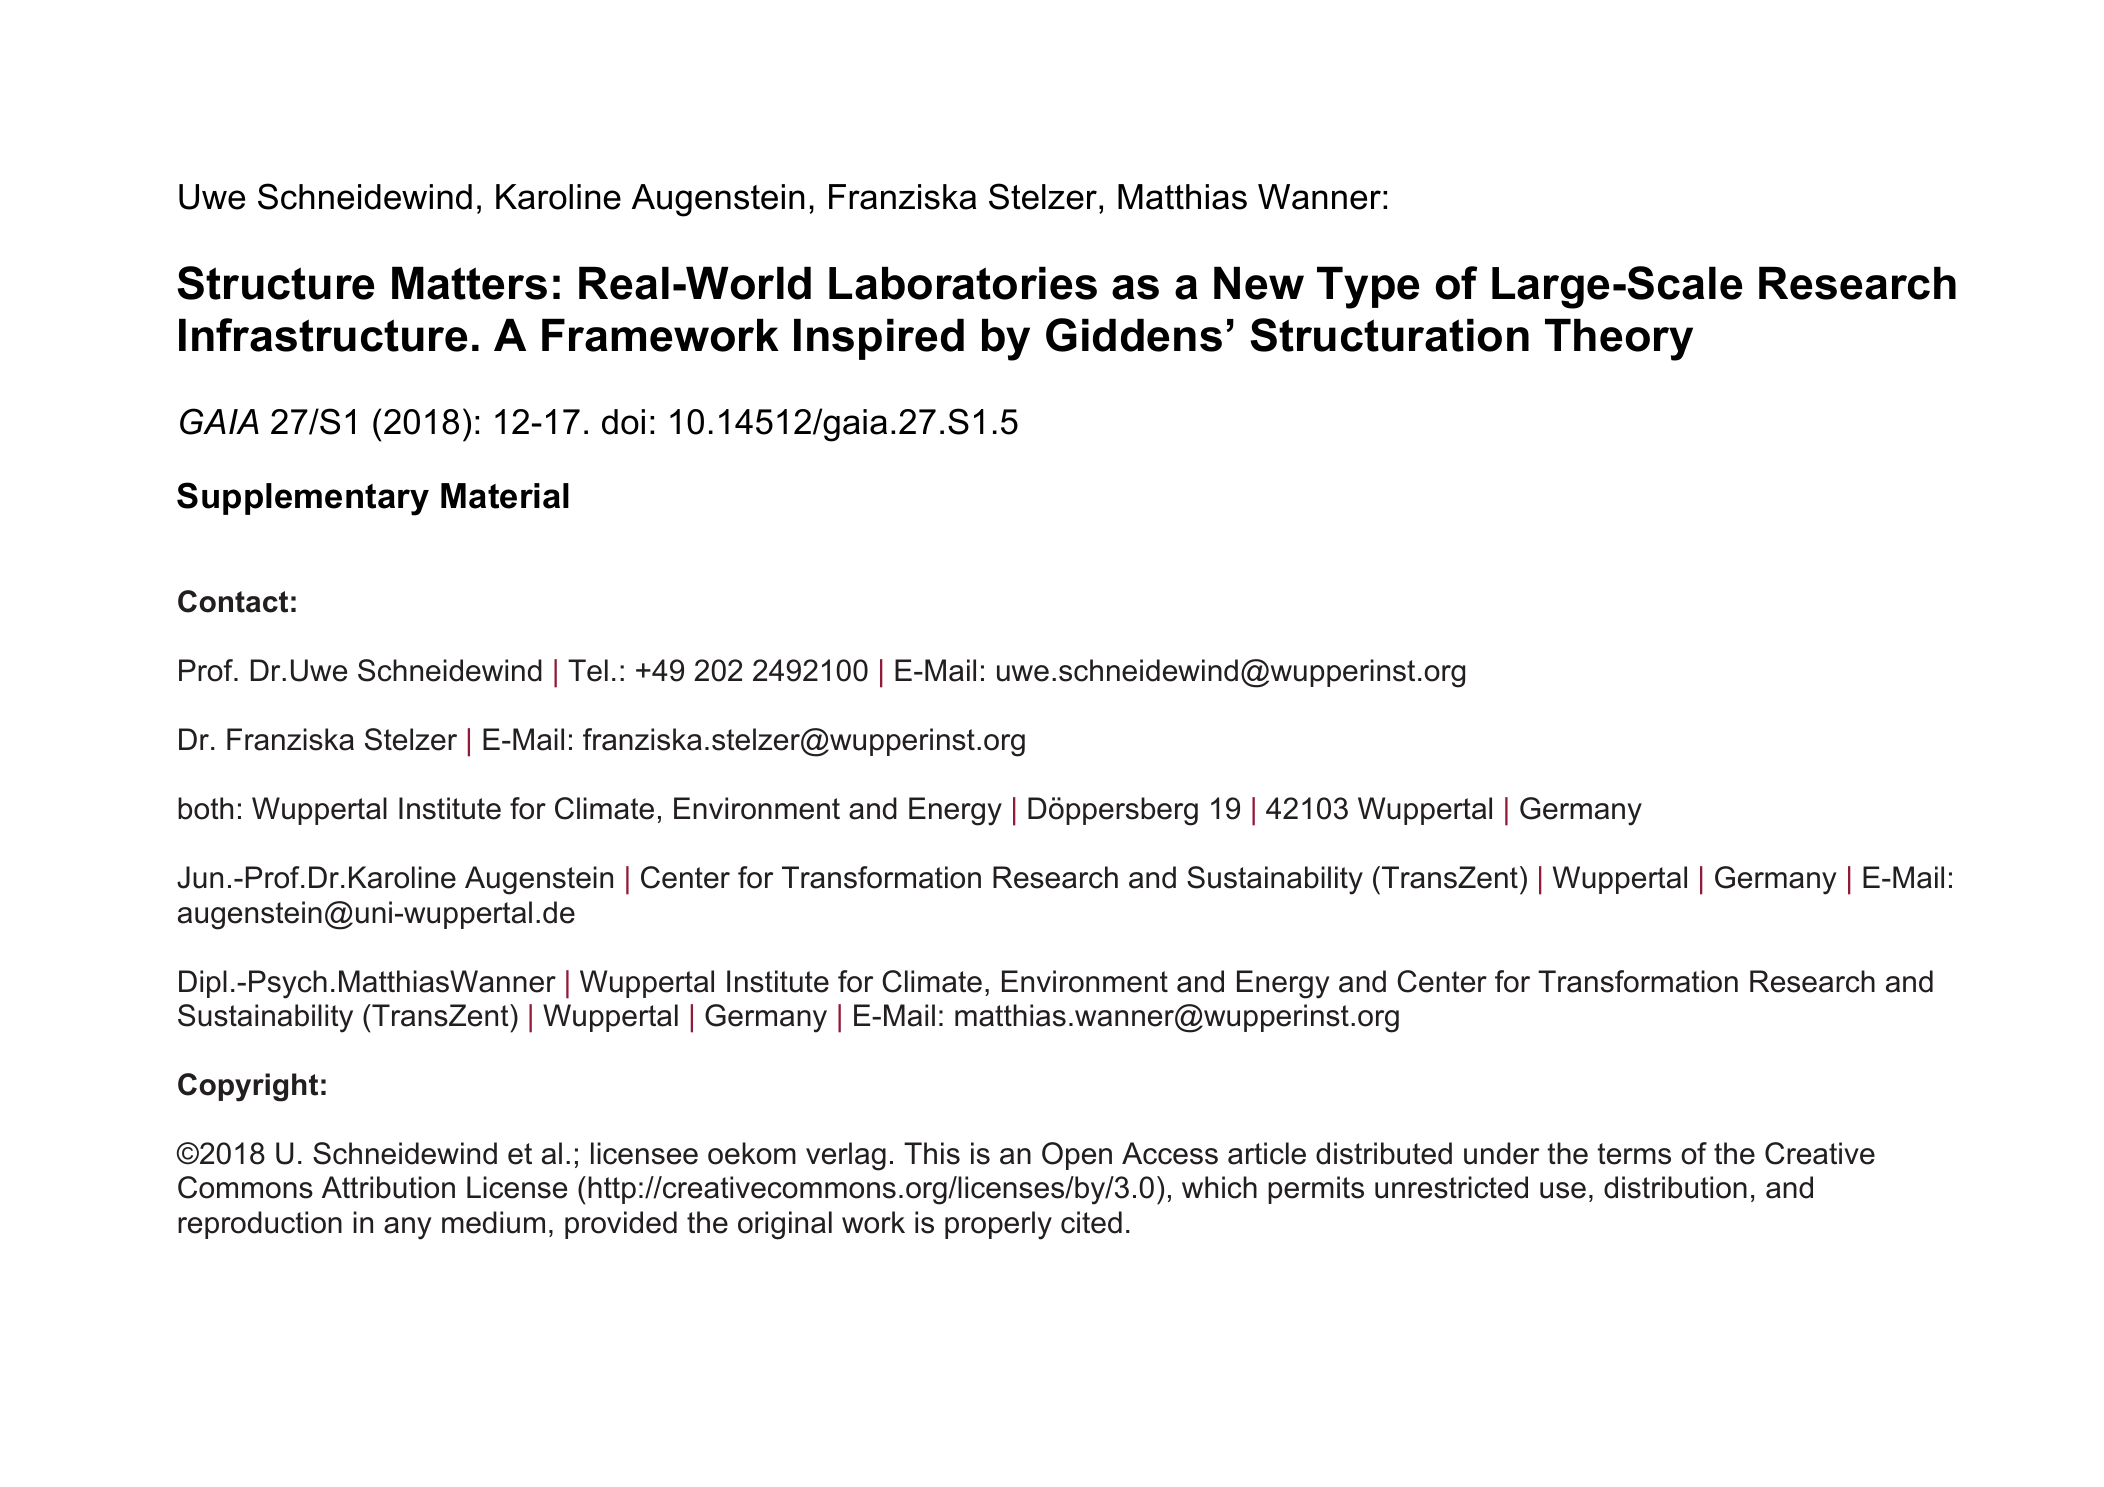  I want to click on both, so click(205, 808).
